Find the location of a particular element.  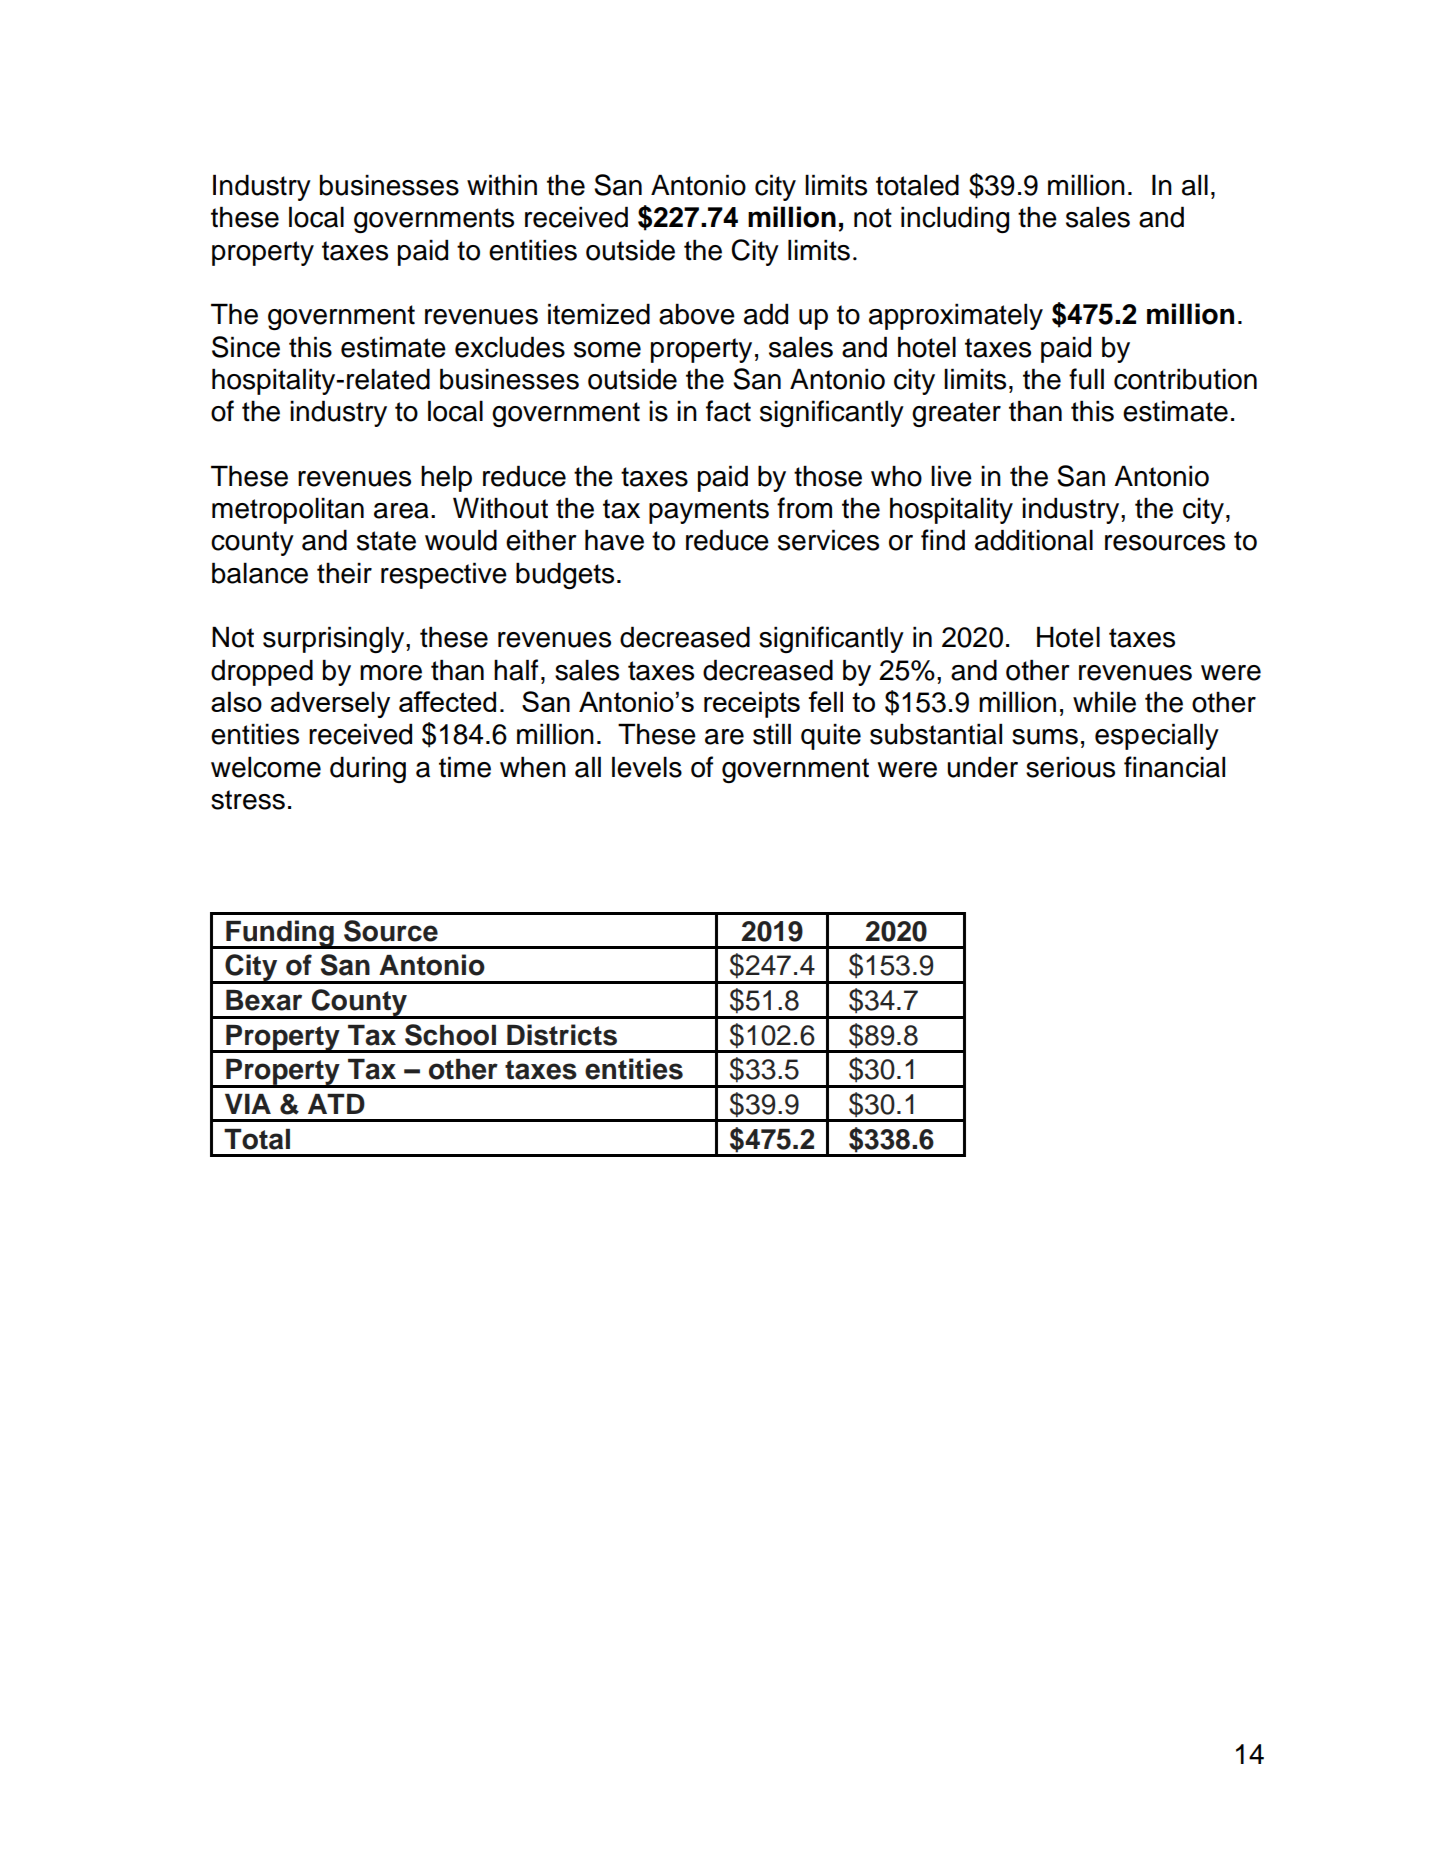

Districts is located at coordinates (562, 1035).
